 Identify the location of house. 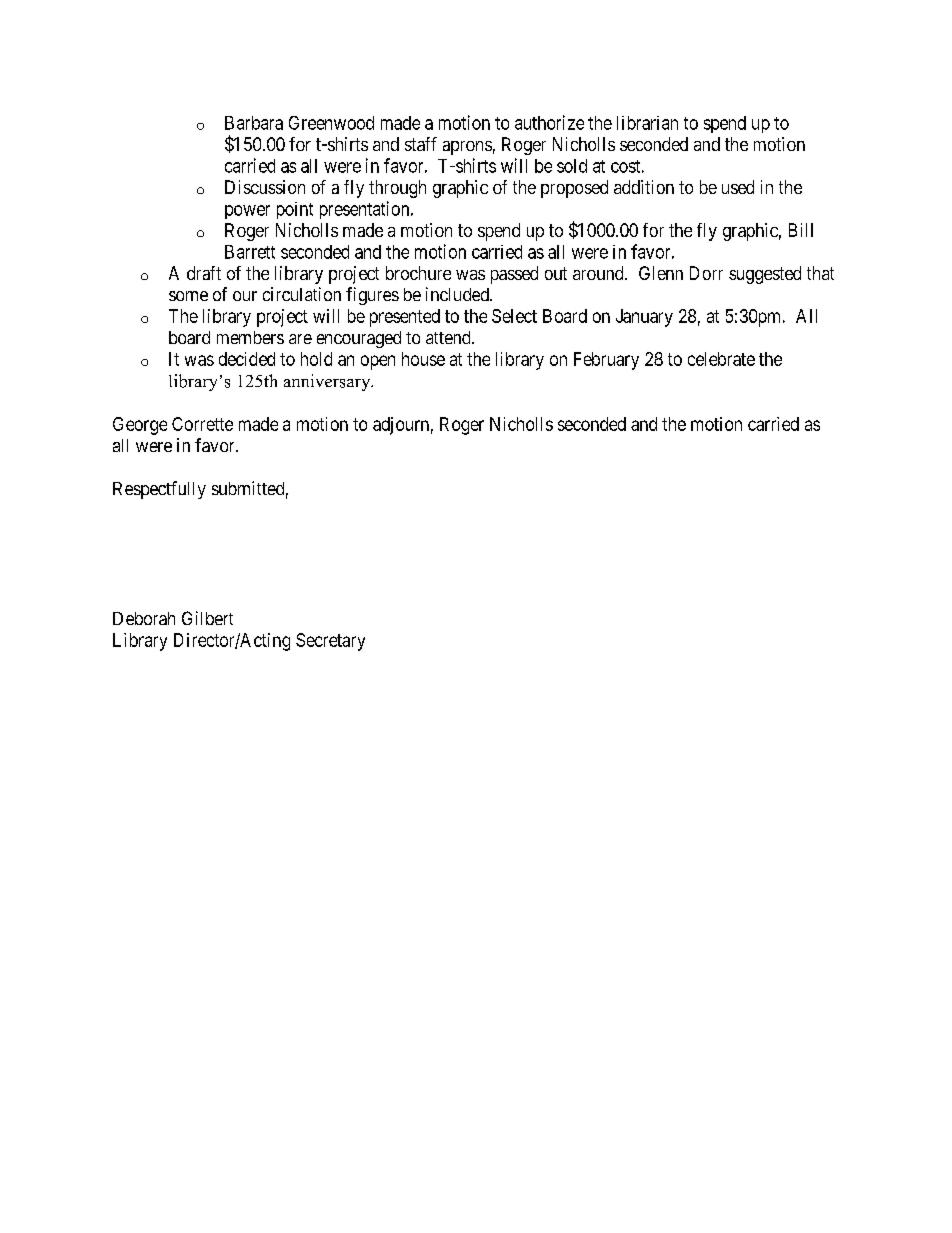
(423, 359).
